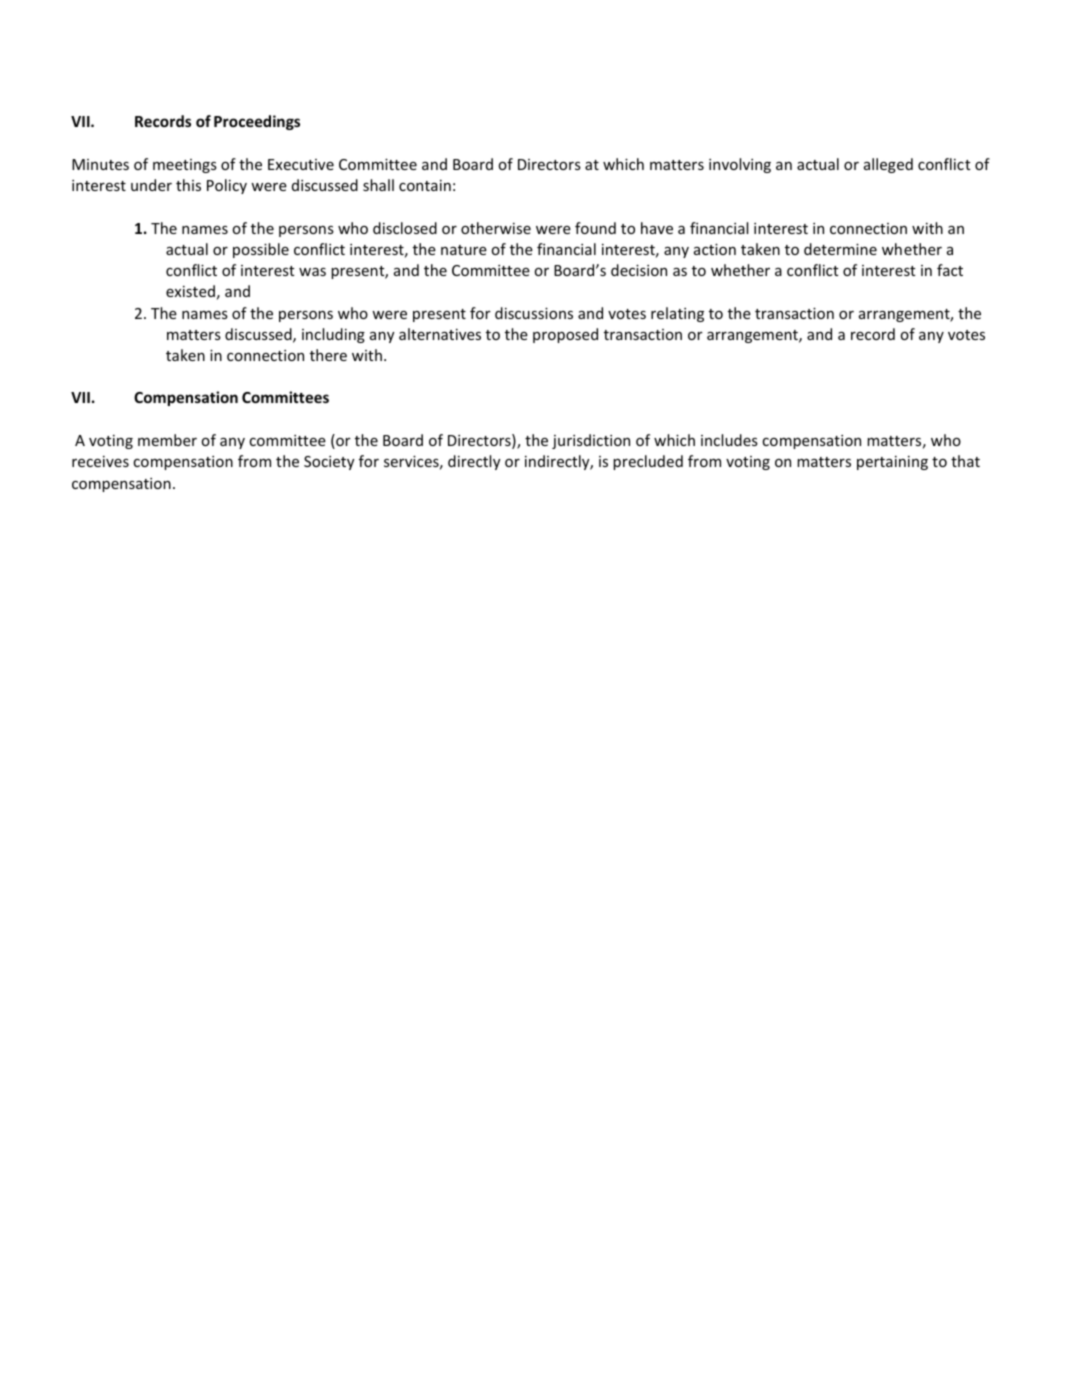 Image resolution: width=1065 pixels, height=1378 pixels. Describe the element at coordinates (888, 165) in the screenshot. I see `alleged` at that location.
